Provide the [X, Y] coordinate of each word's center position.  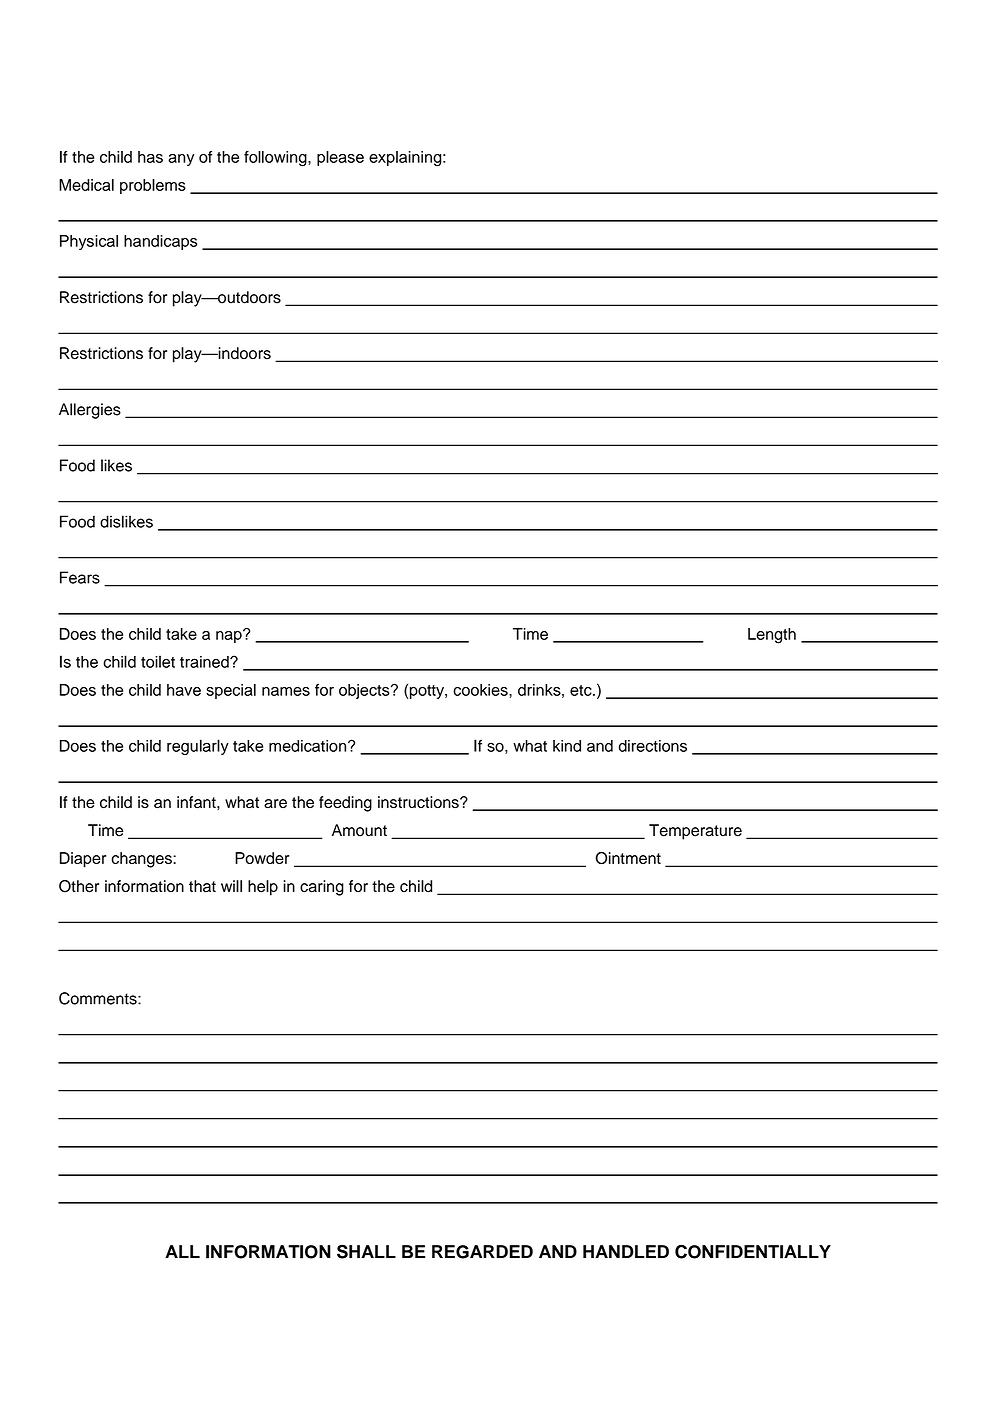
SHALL [366, 1252]
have [184, 690]
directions [653, 746]
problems [153, 186]
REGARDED [482, 1252]
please [340, 158]
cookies [481, 690]
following [276, 159]
